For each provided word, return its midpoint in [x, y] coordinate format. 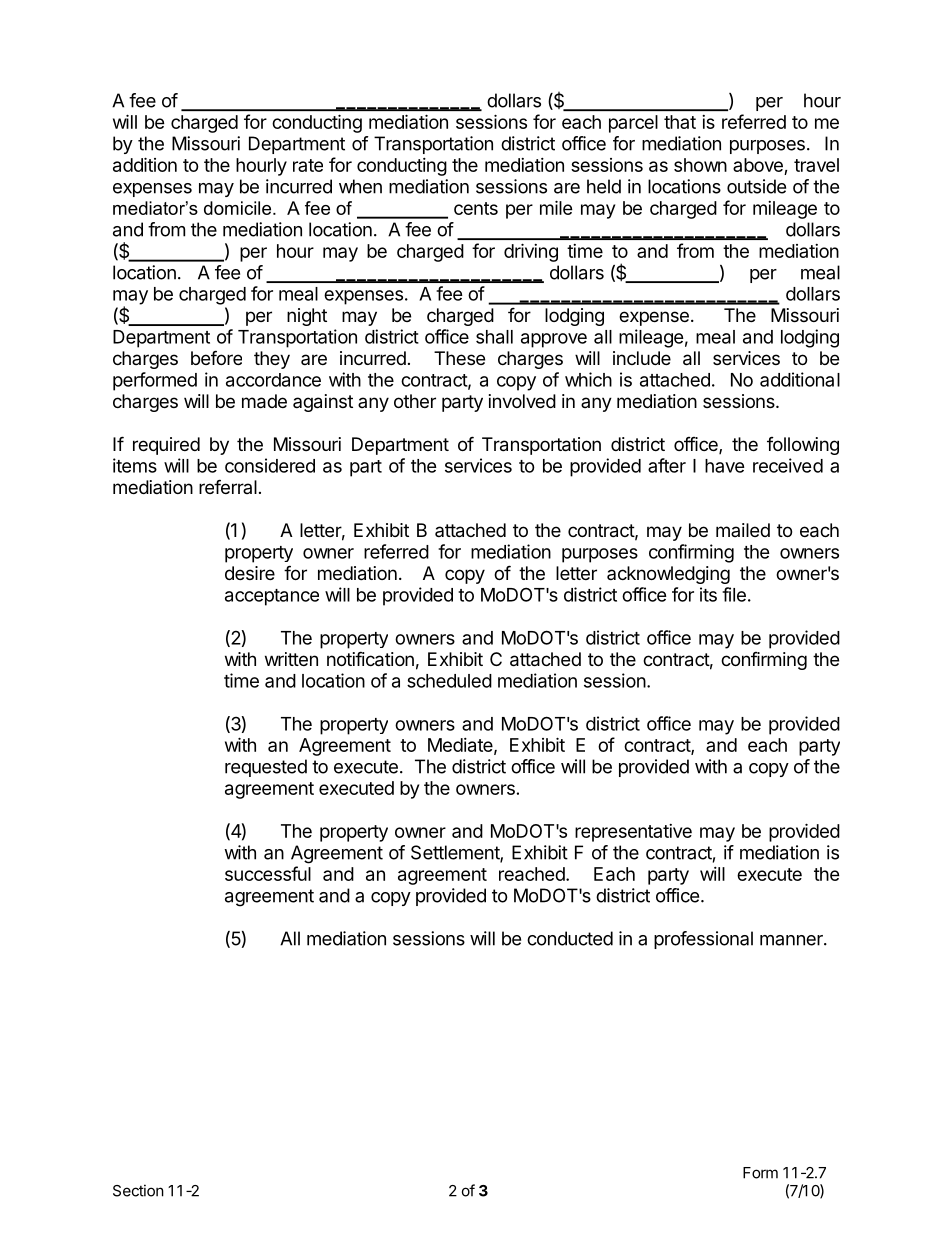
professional [703, 940]
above [758, 165]
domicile [239, 208]
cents [476, 208]
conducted [570, 938]
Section [138, 1190]
